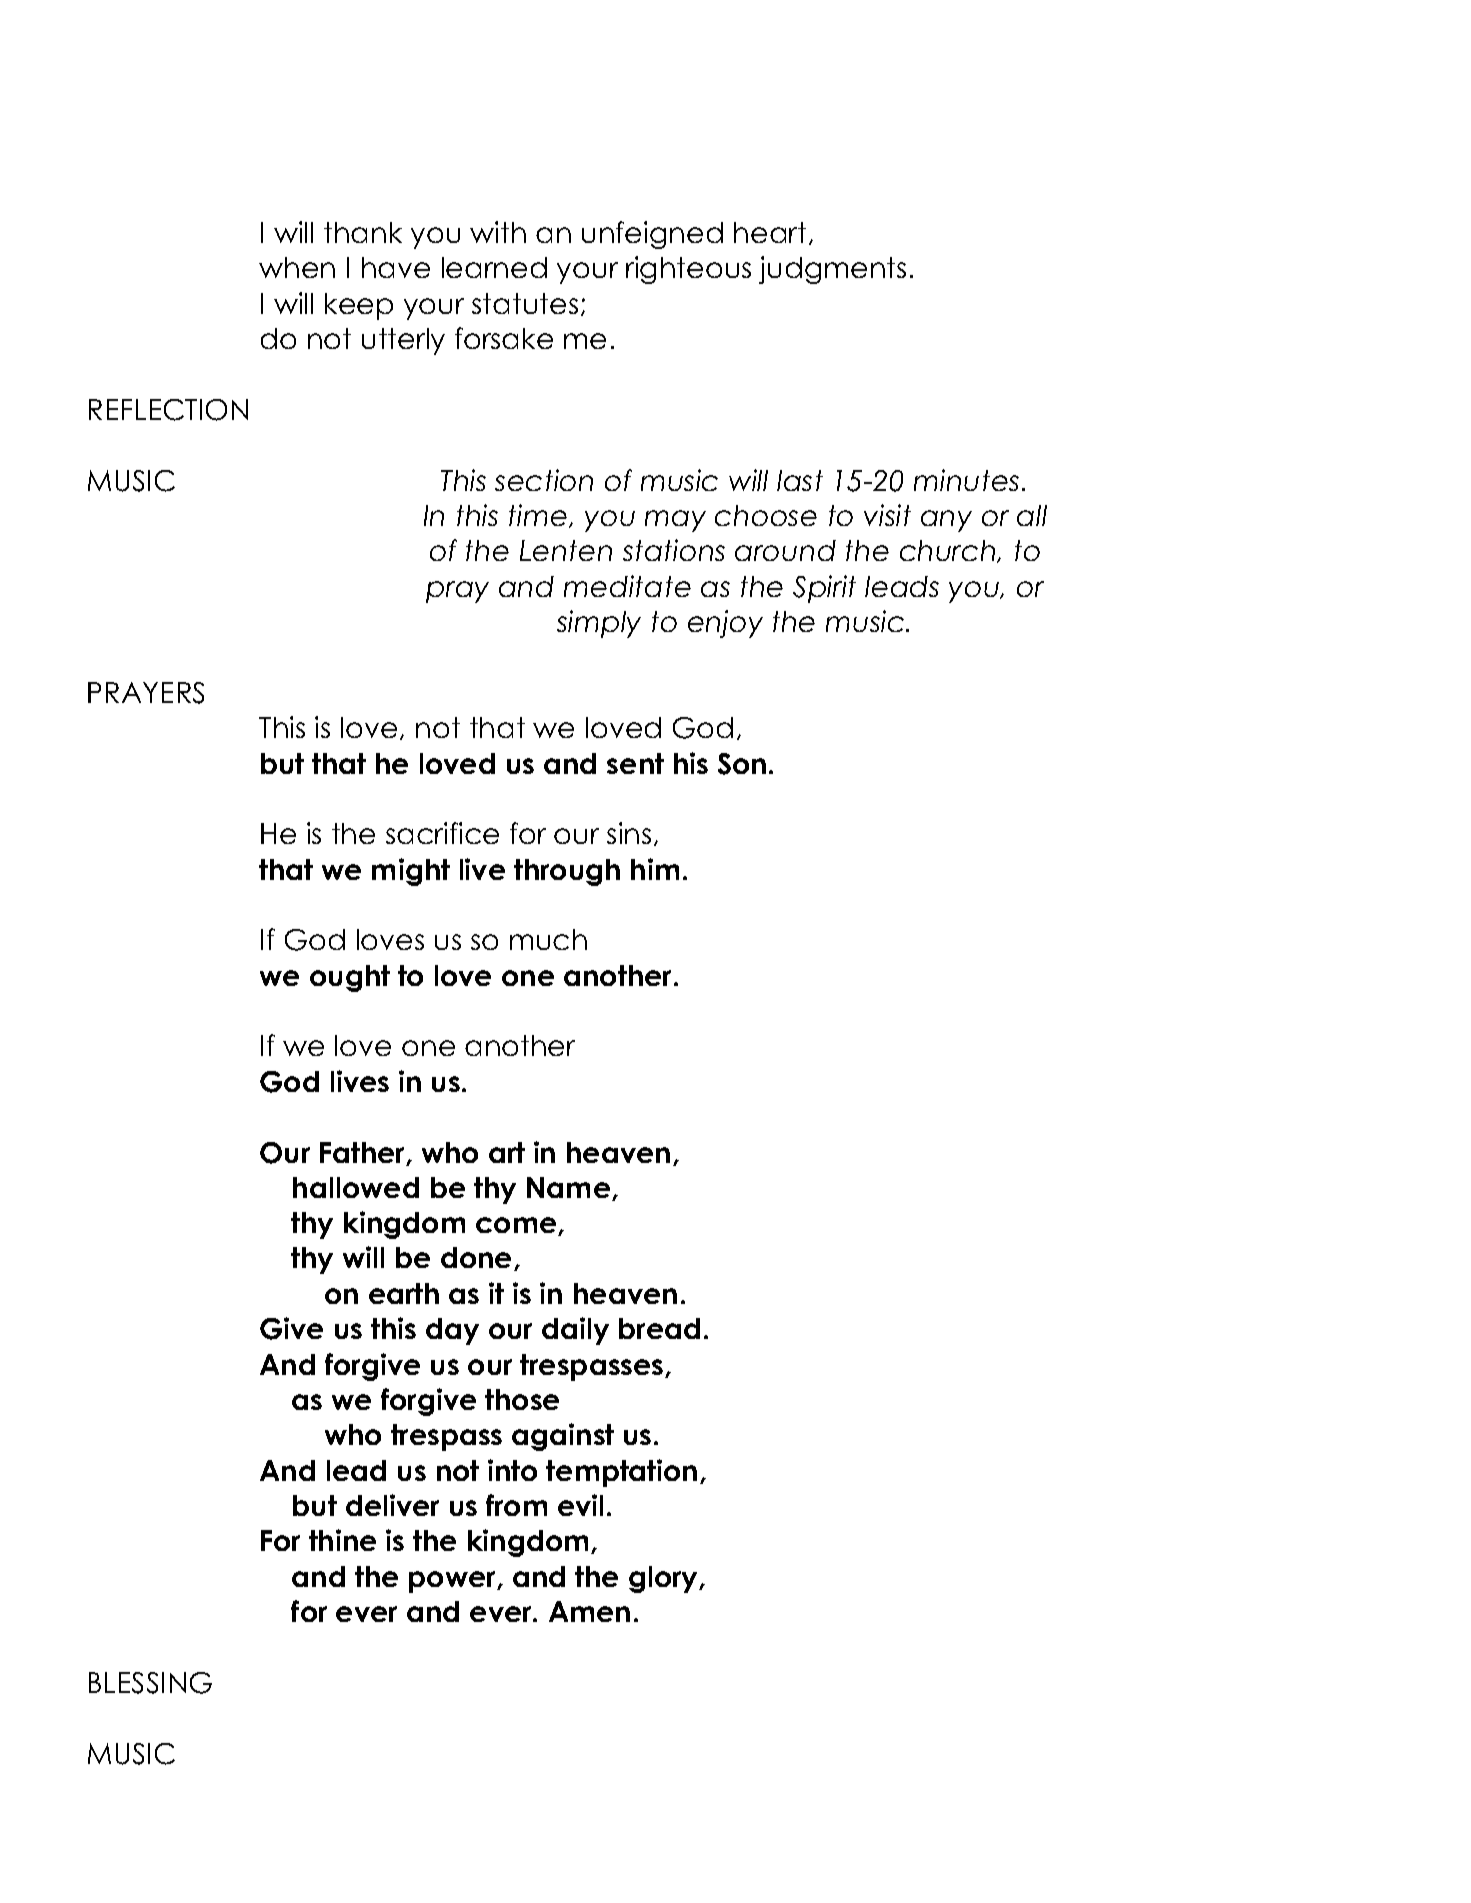  What do you see at coordinates (150, 1683) in the screenshot?
I see `BLESSING` at bounding box center [150, 1683].
